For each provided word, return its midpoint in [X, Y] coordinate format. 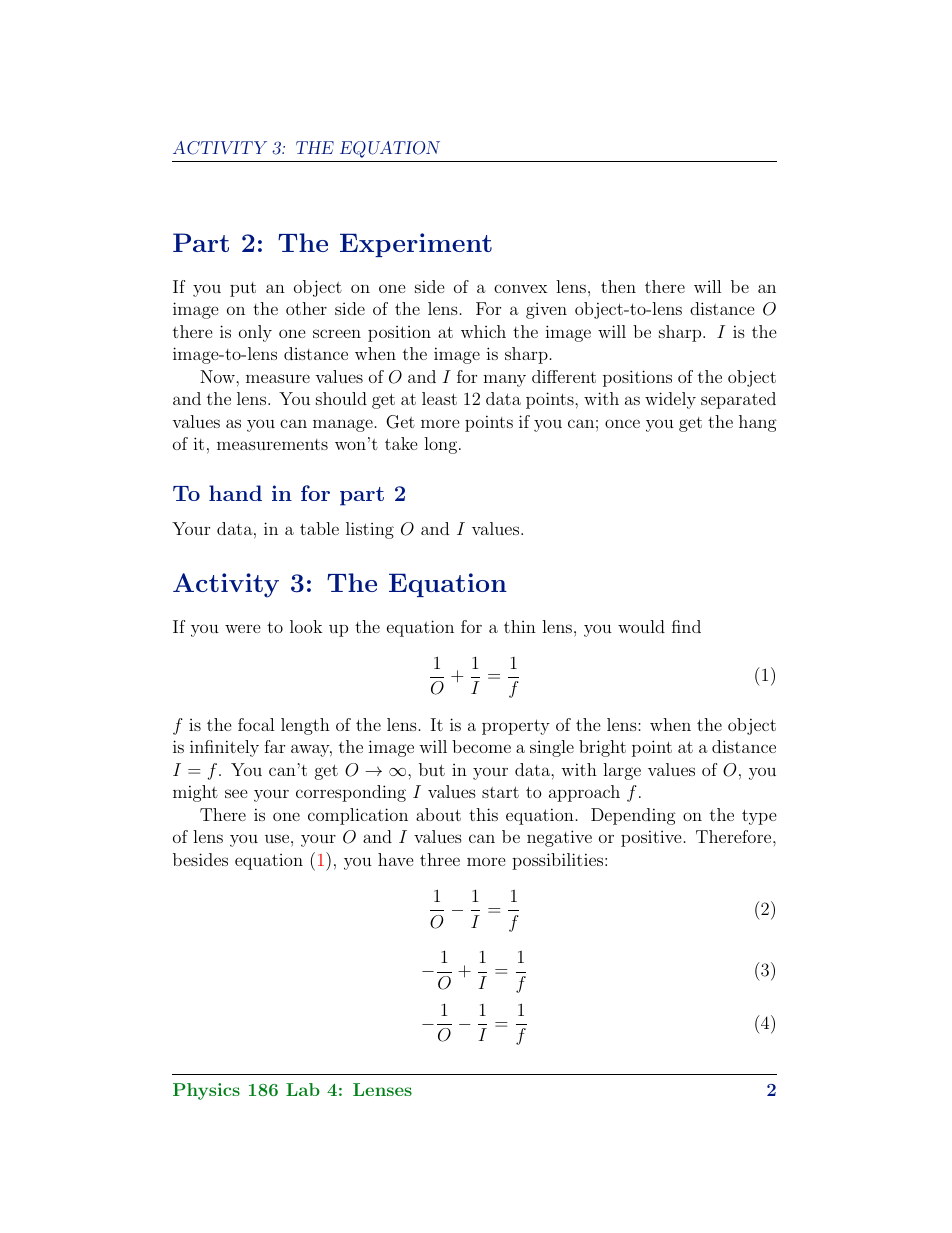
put [243, 289]
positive [651, 838]
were [243, 628]
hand [235, 493]
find [686, 626]
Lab [303, 1089]
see [236, 793]
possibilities [557, 861]
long [440, 445]
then [618, 286]
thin [520, 626]
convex [521, 288]
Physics [206, 1091]
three [440, 859]
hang [758, 423]
